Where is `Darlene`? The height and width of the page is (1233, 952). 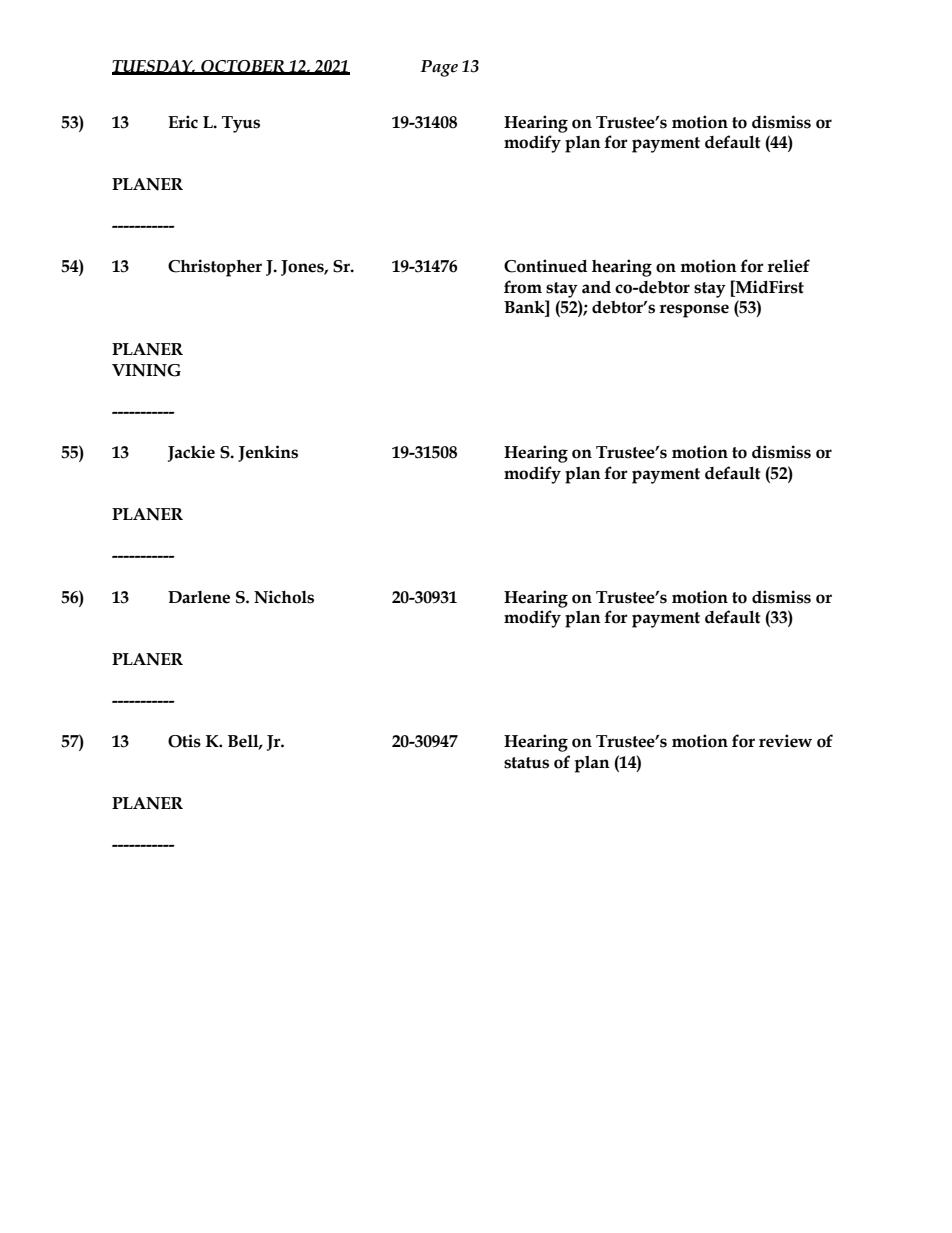 Darlene is located at coordinates (199, 597).
